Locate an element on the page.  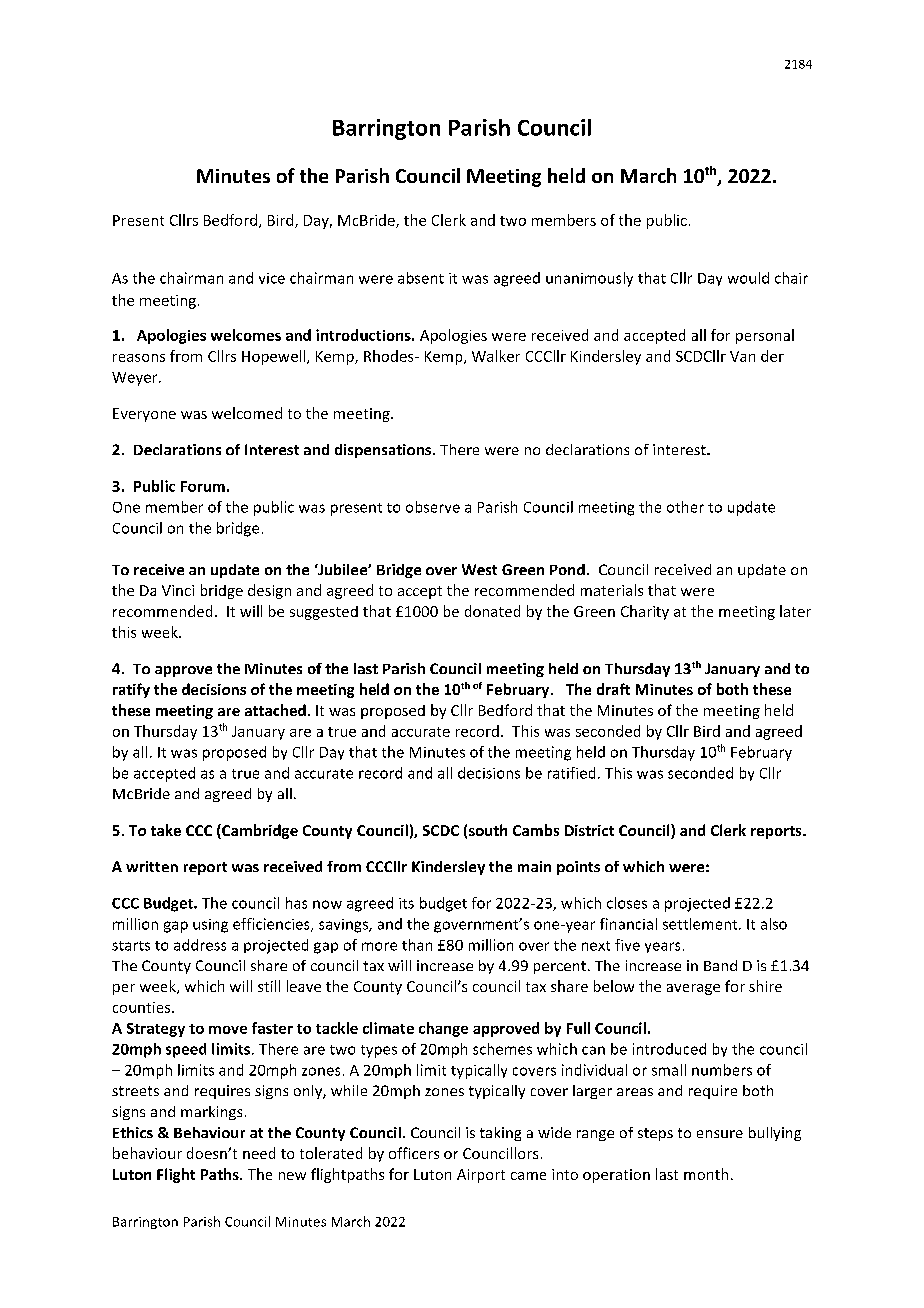
settlement is located at coordinates (701, 924).
